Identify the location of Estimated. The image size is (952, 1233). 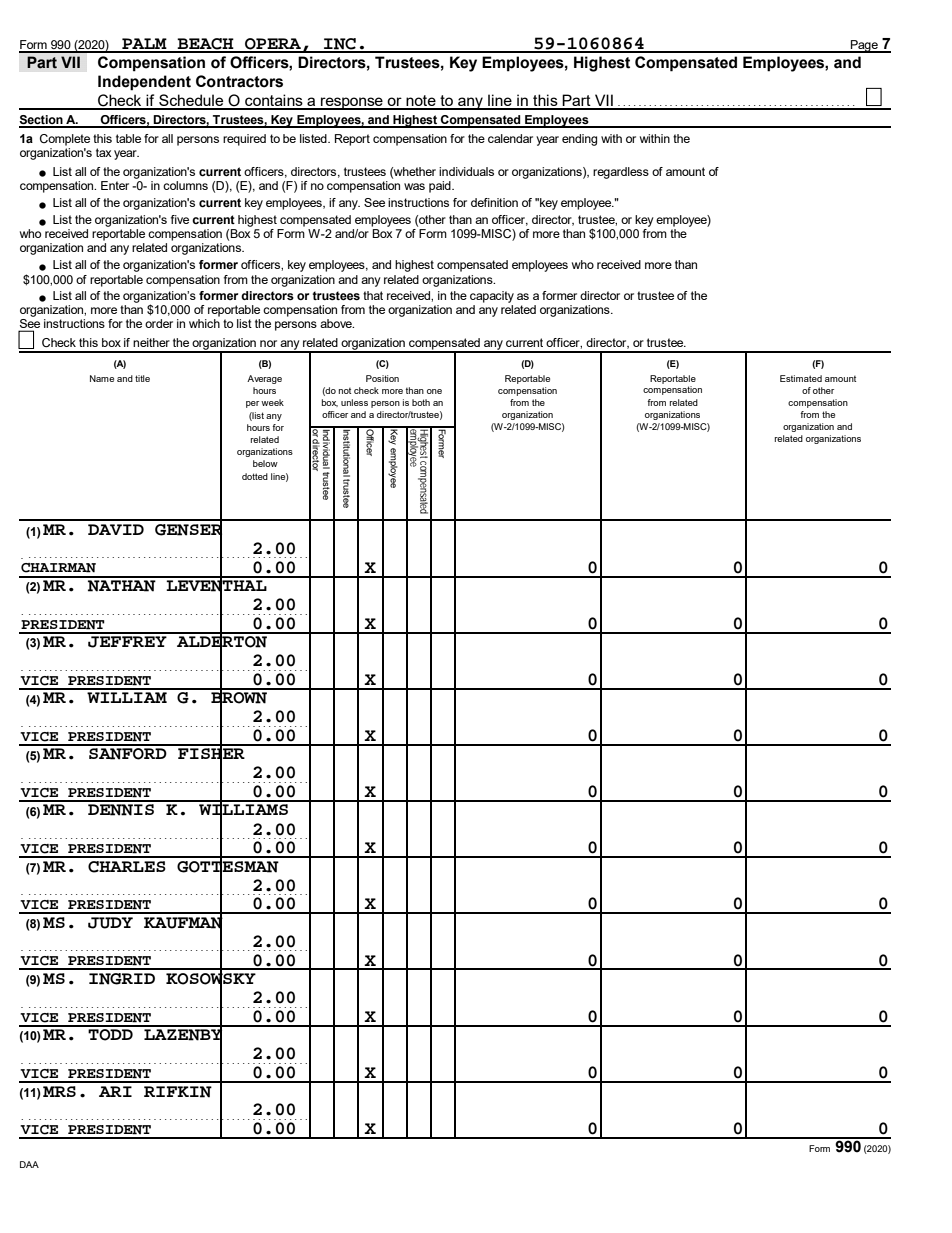
(801, 378).
